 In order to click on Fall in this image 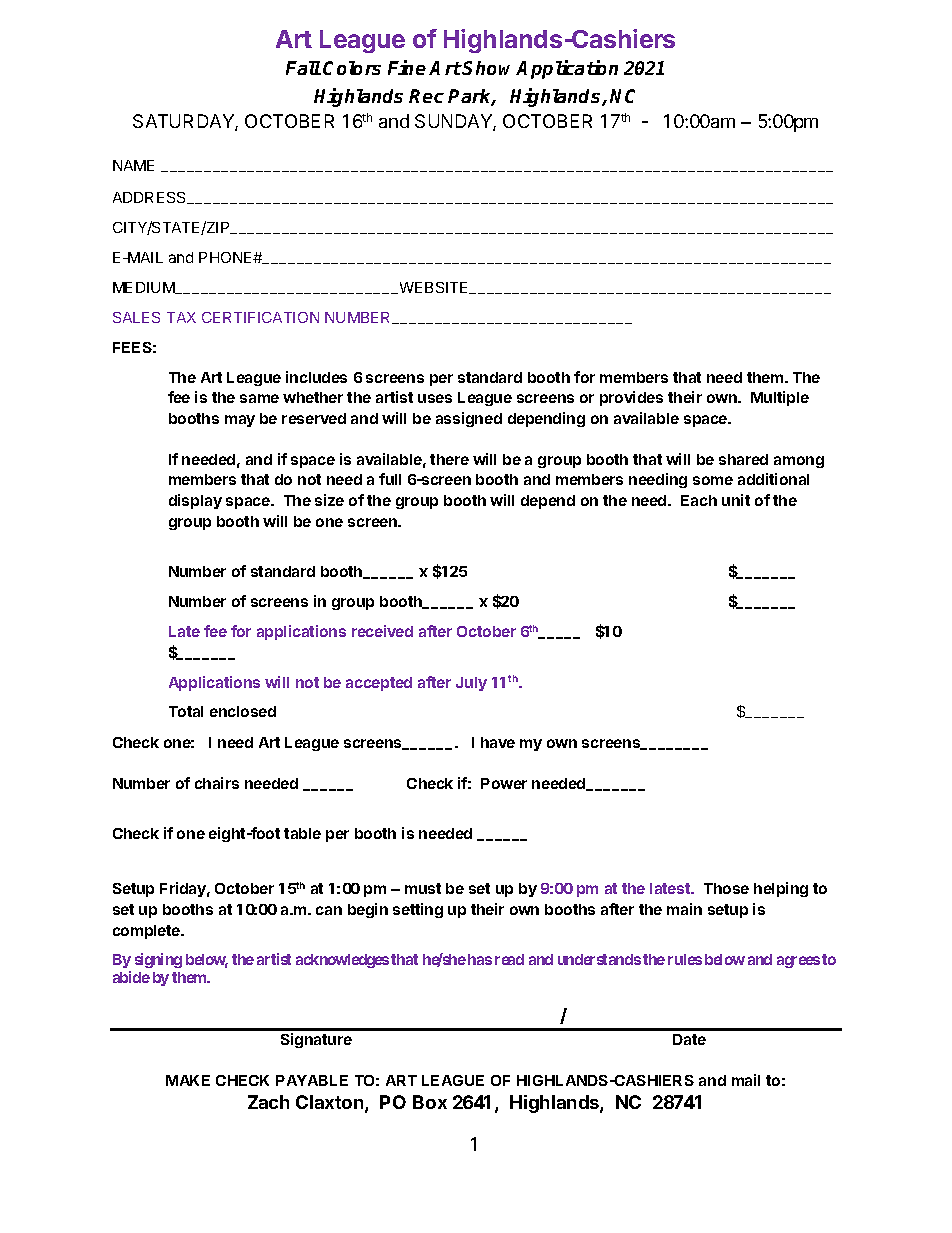, I will do `click(303, 68)`.
